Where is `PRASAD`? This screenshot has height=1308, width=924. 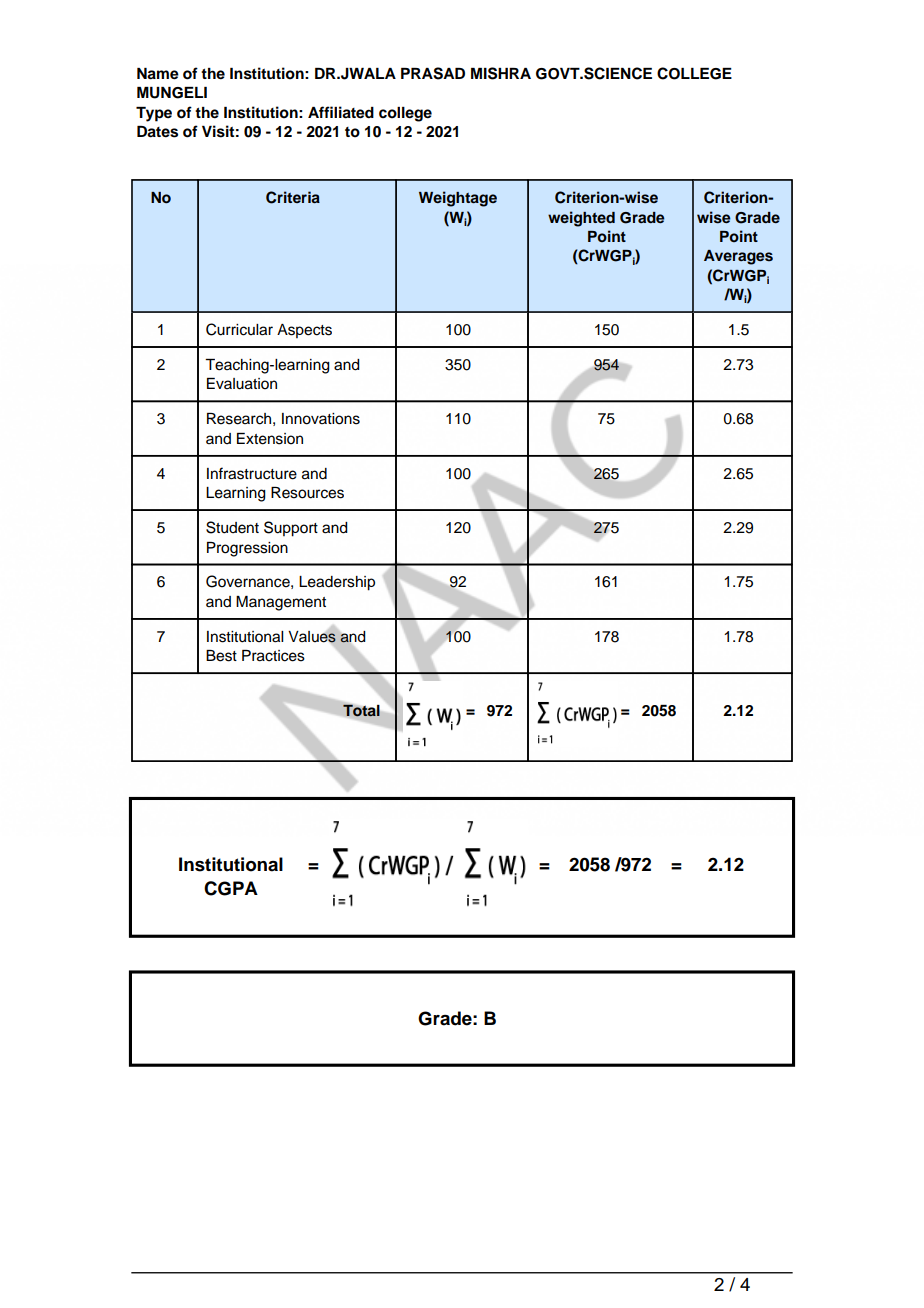 PRASAD is located at coordinates (433, 73).
